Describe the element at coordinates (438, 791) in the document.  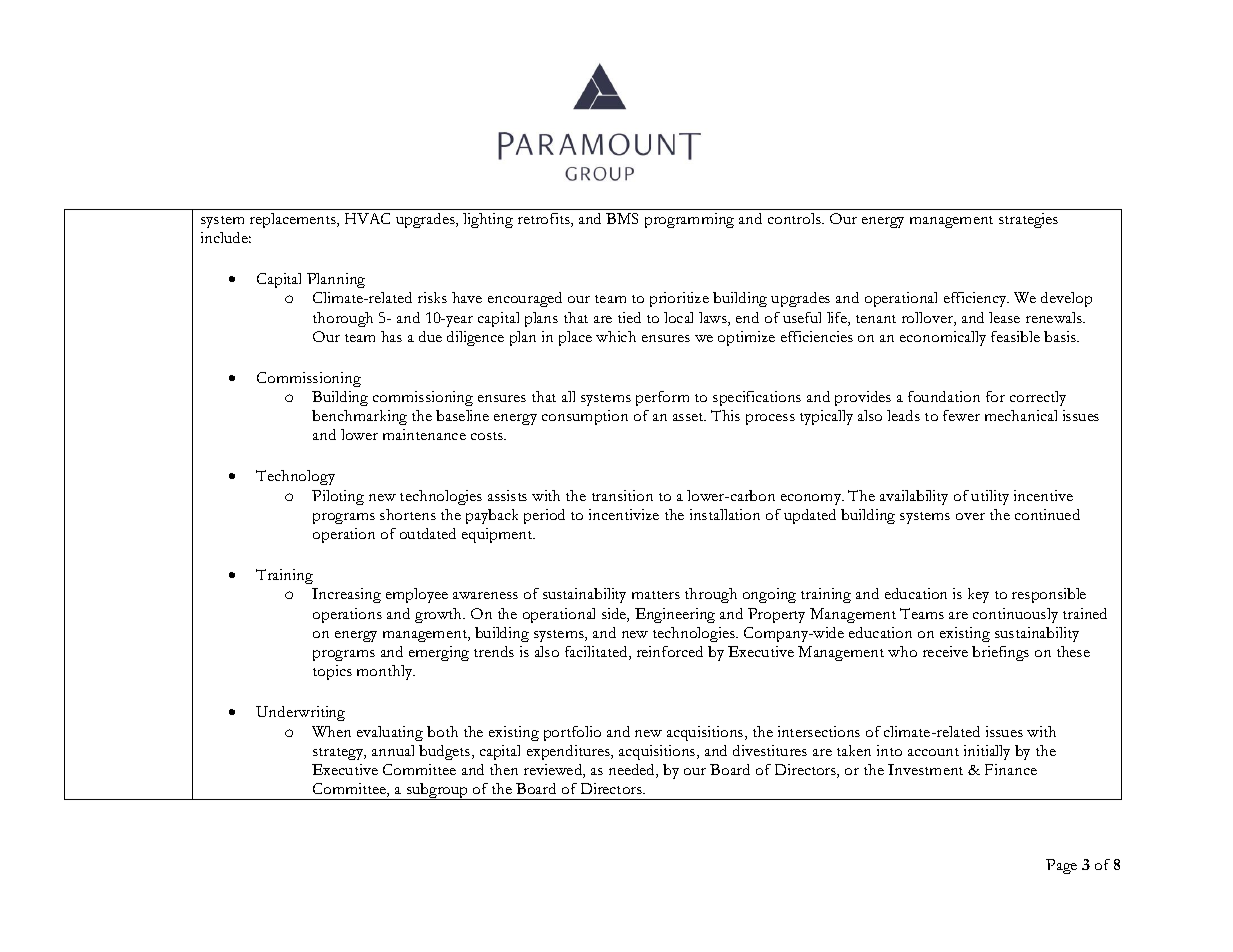
I see `subgroup` at that location.
